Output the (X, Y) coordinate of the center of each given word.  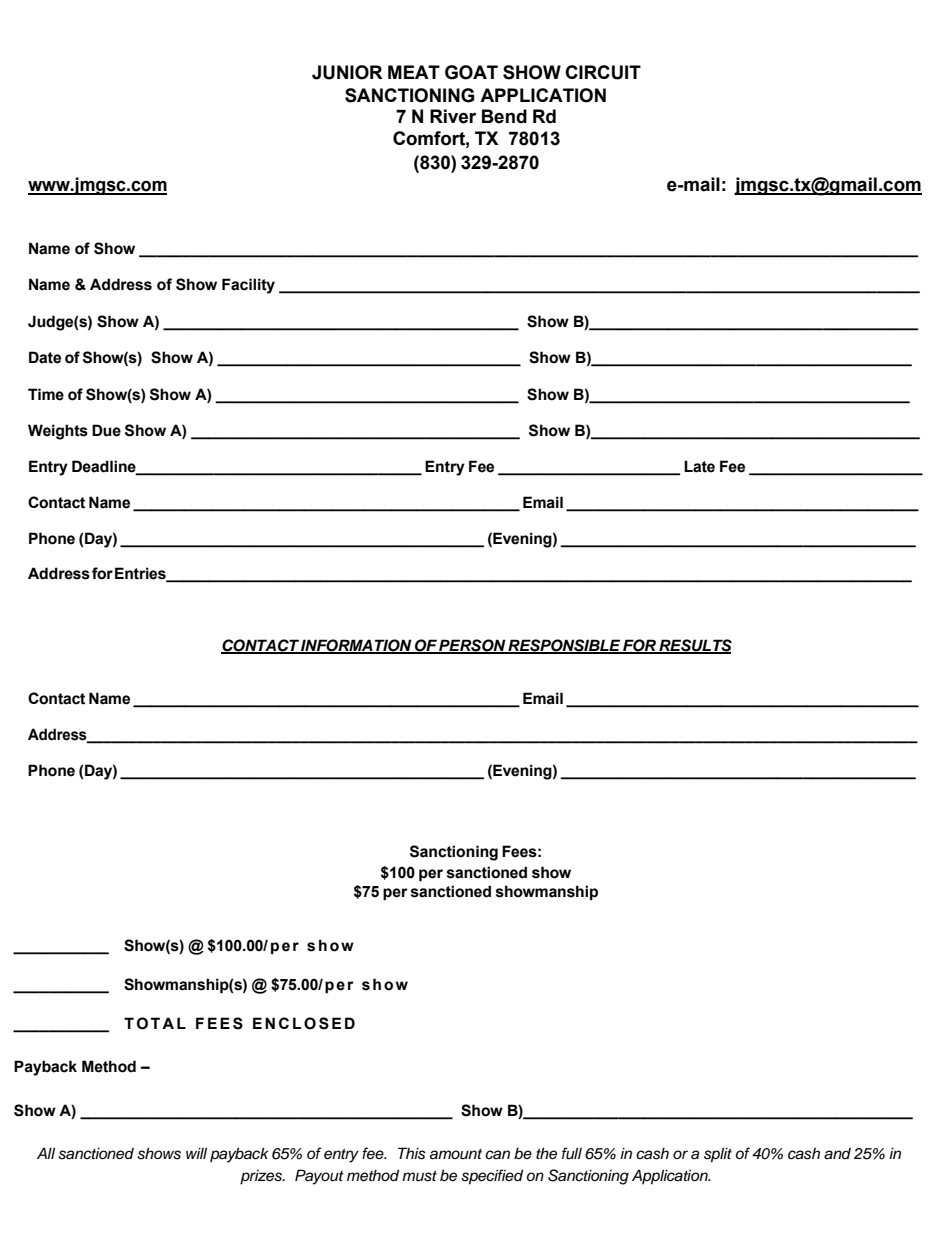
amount (456, 1154)
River (453, 116)
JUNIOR (347, 72)
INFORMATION (356, 646)
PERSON (472, 646)
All (46, 1153)
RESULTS (694, 646)
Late (699, 466)
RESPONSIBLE (564, 646)
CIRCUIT (603, 72)
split (718, 1155)
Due (106, 430)
